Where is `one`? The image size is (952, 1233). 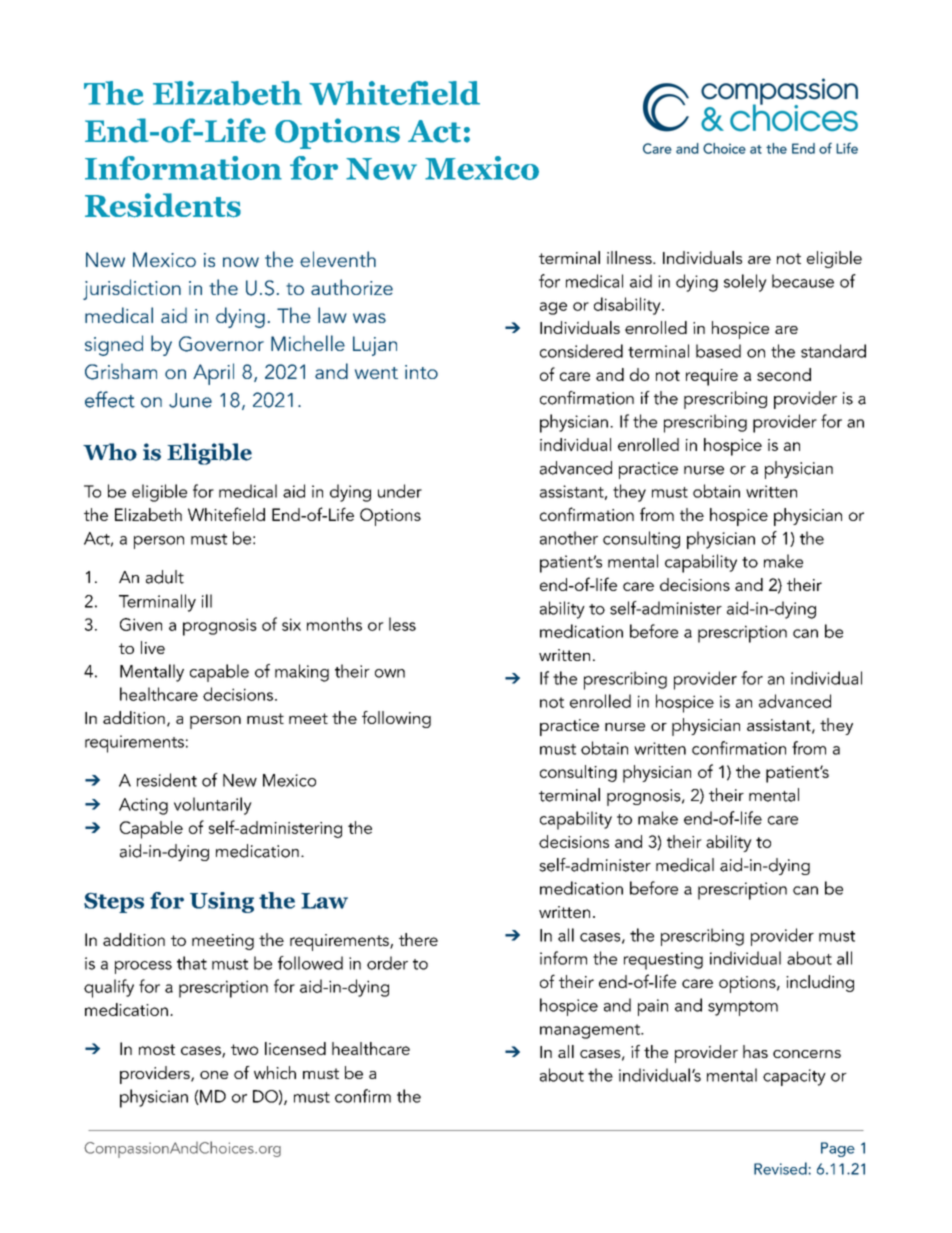 one is located at coordinates (214, 1075).
